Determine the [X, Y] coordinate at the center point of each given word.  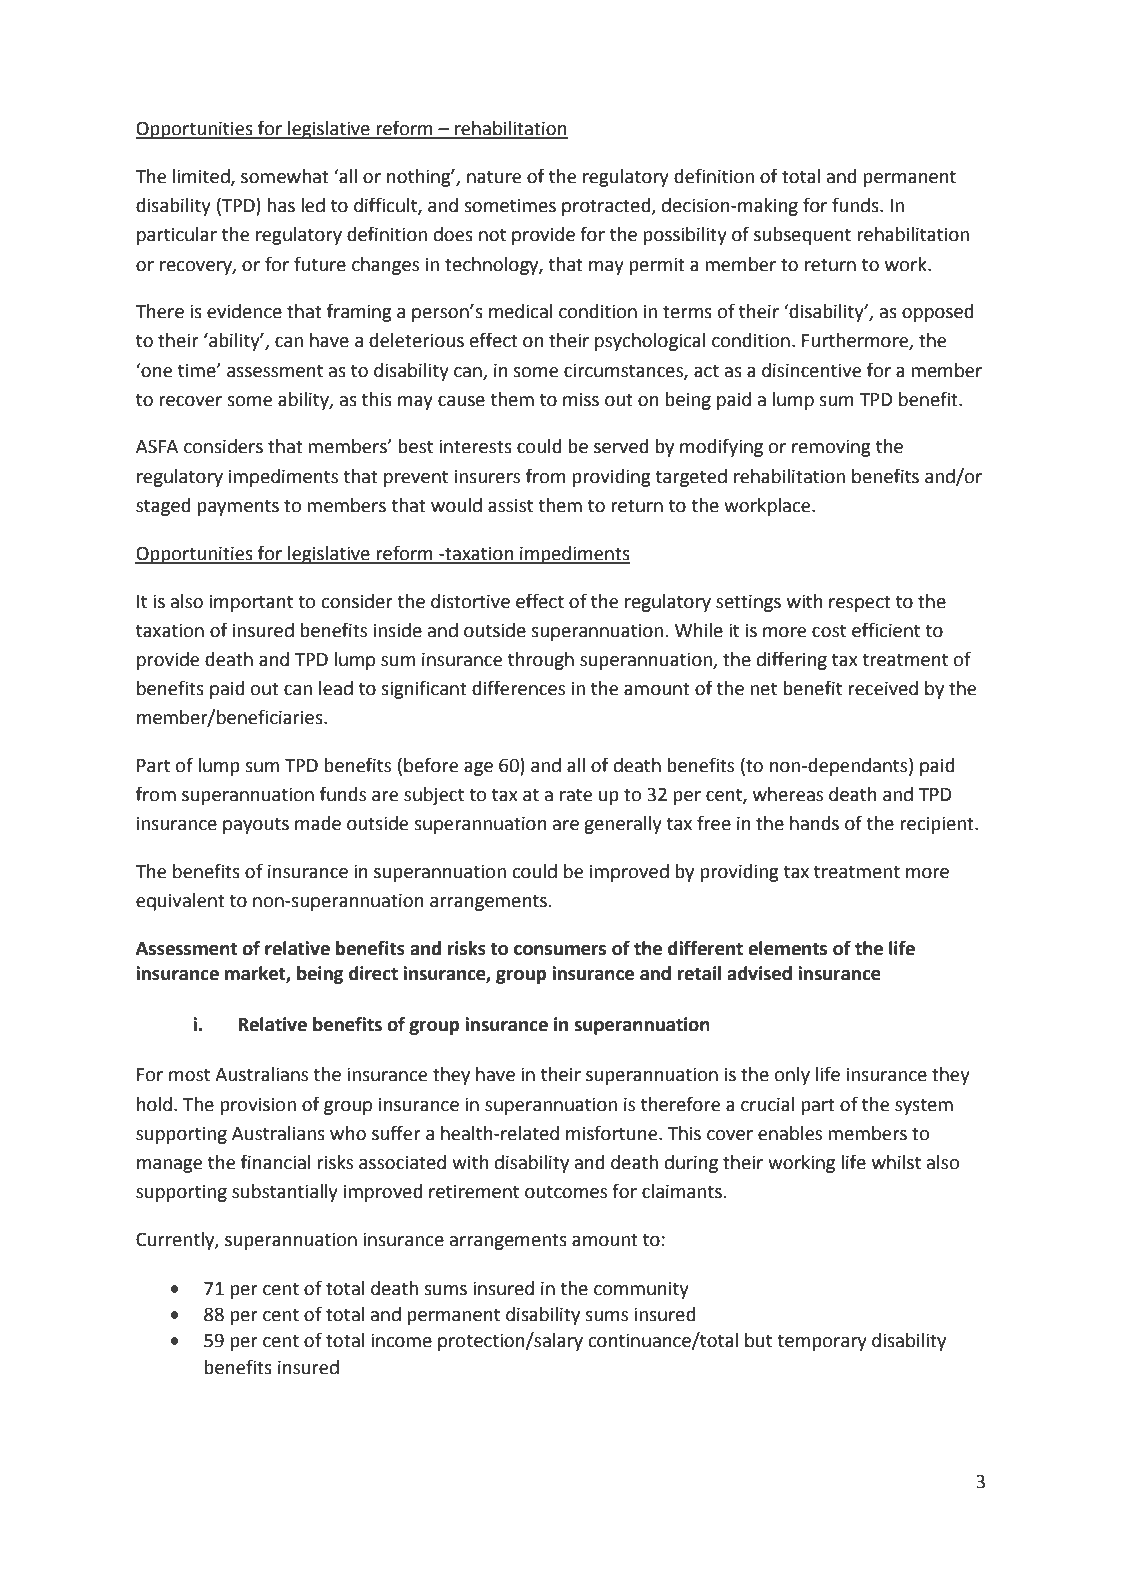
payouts [256, 825]
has [281, 205]
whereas [788, 794]
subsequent [802, 236]
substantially [285, 1193]
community [641, 1290]
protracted [607, 207]
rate [576, 795]
